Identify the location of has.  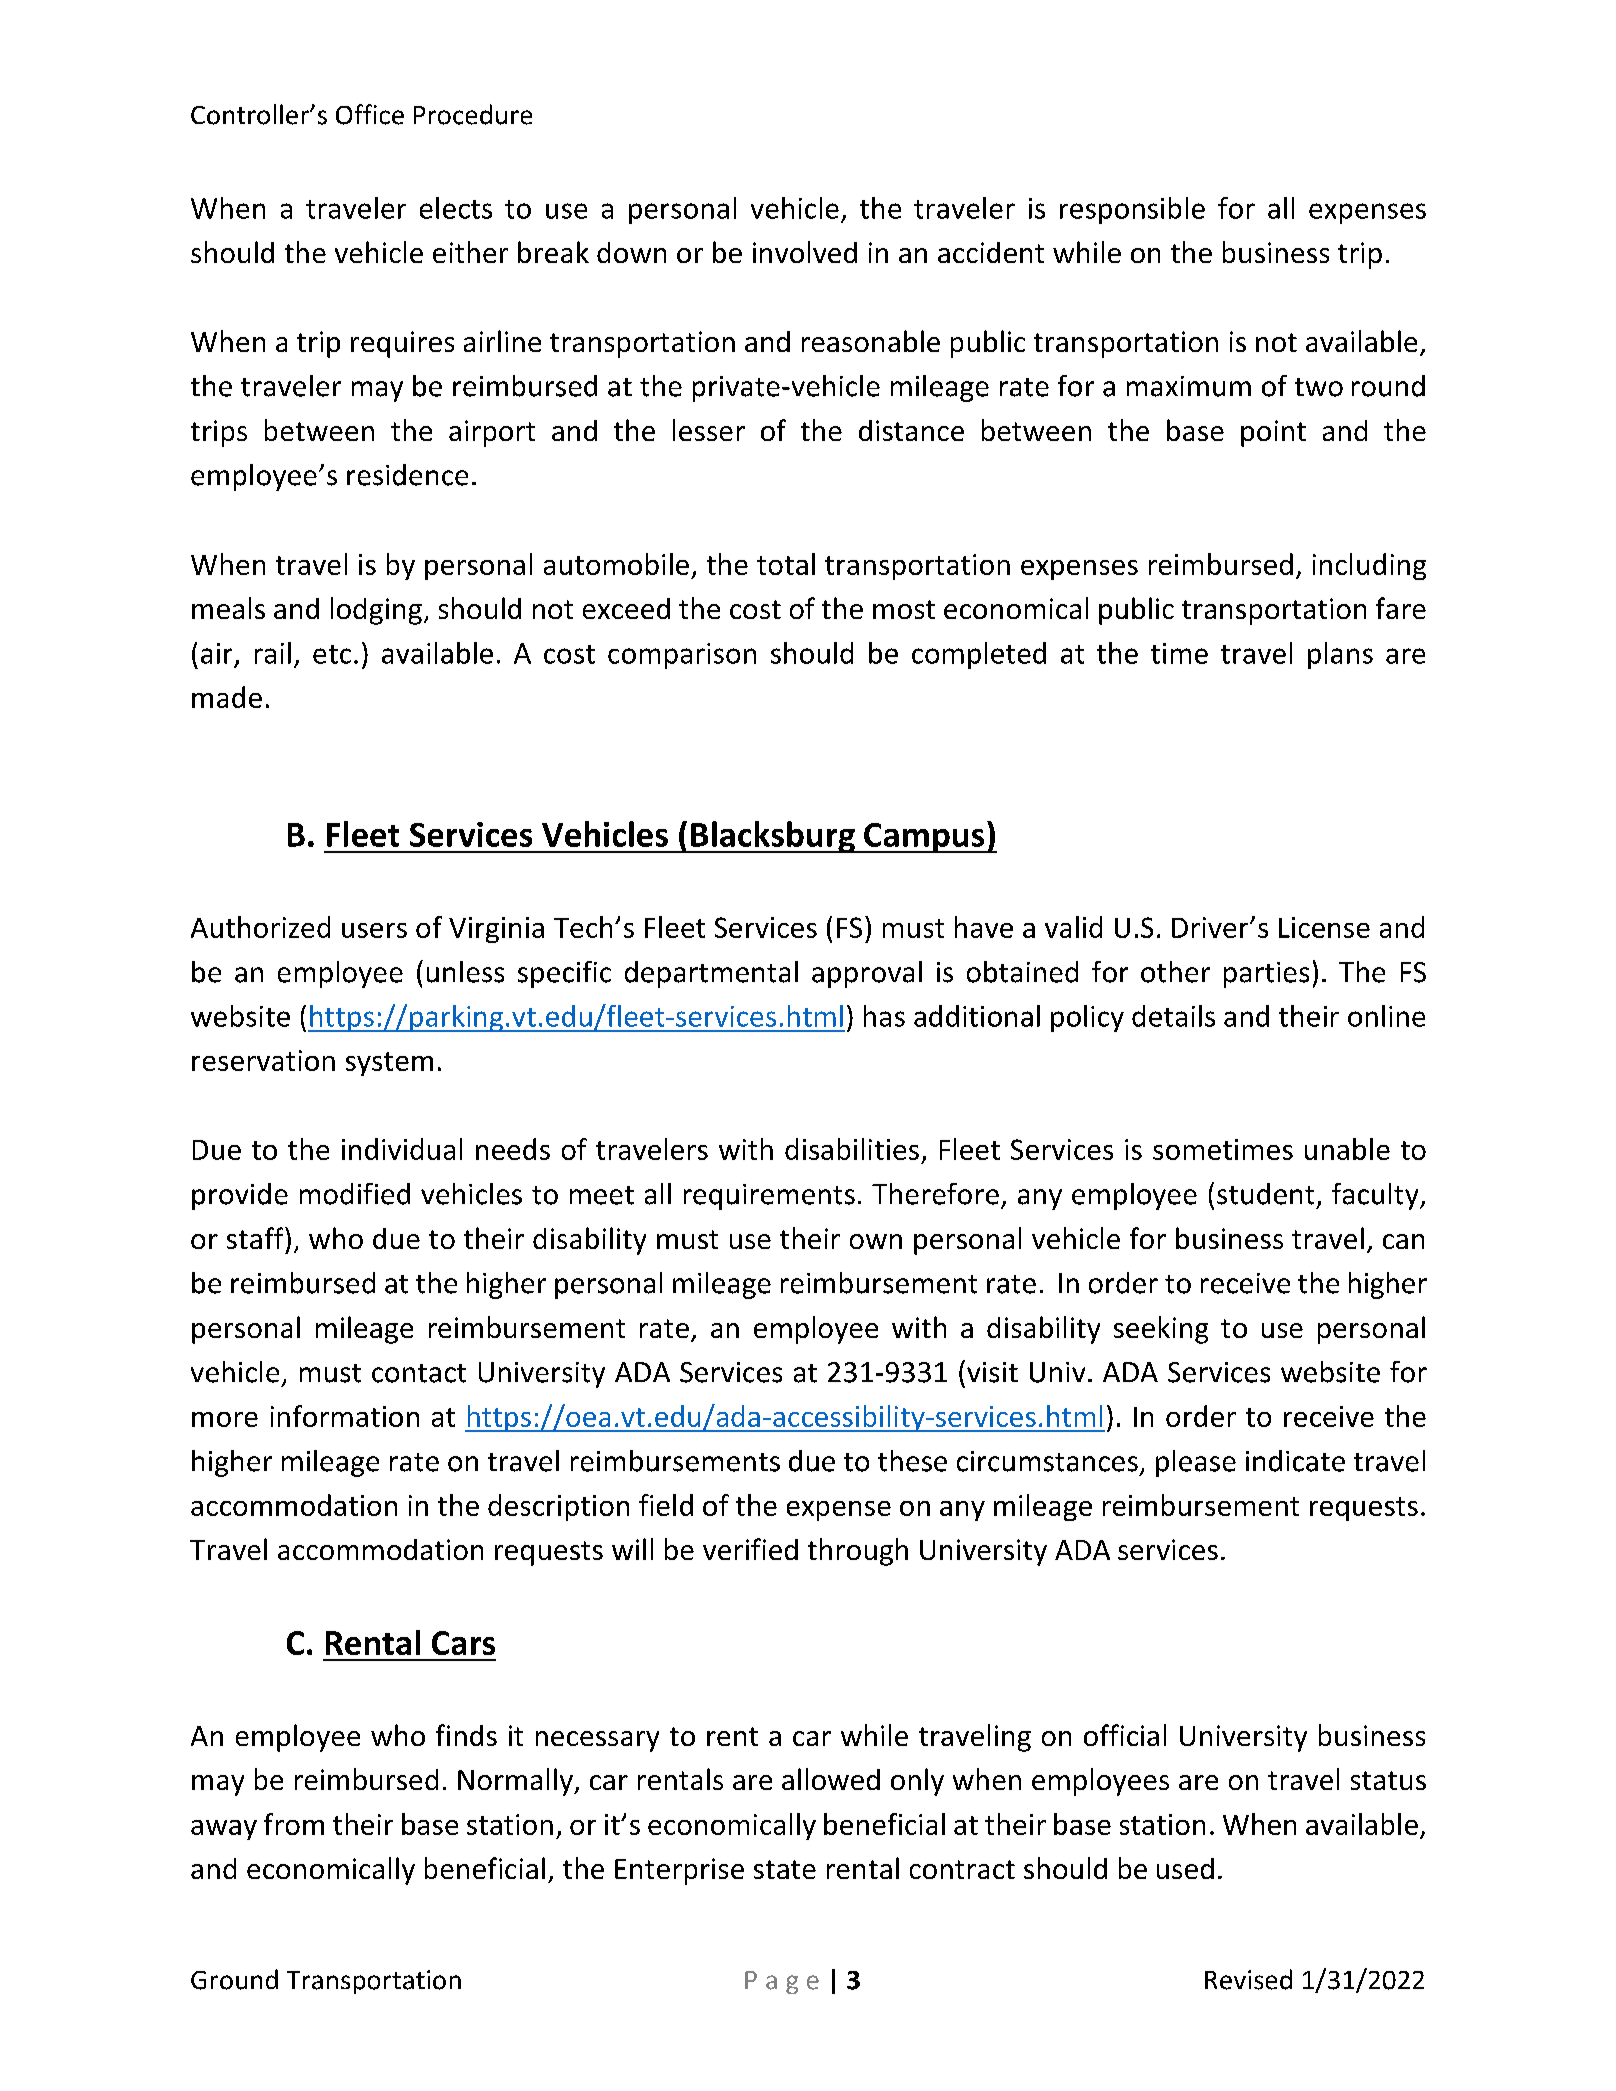
(884, 1016).
